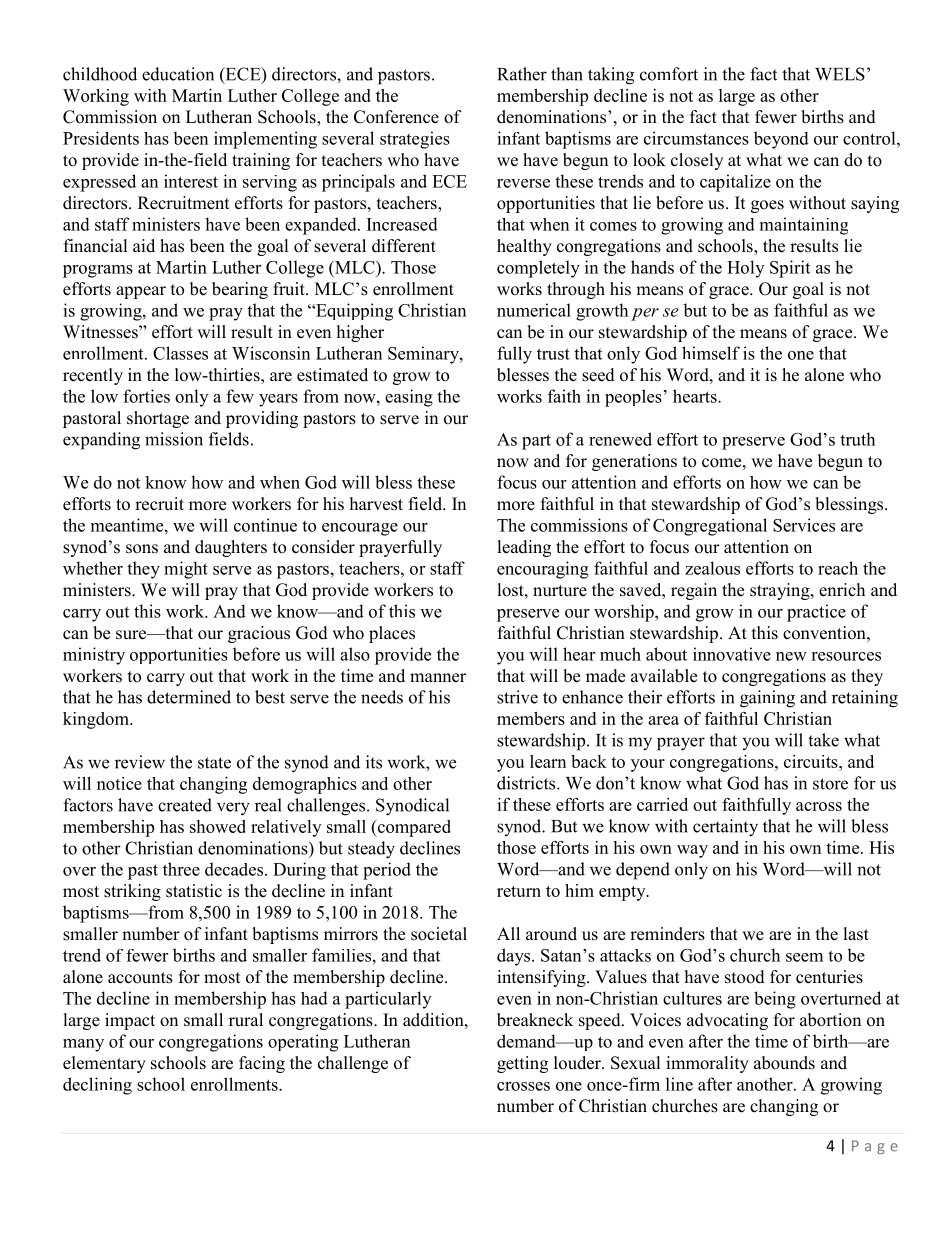  What do you see at coordinates (560, 591) in the screenshot?
I see `nurture` at bounding box center [560, 591].
